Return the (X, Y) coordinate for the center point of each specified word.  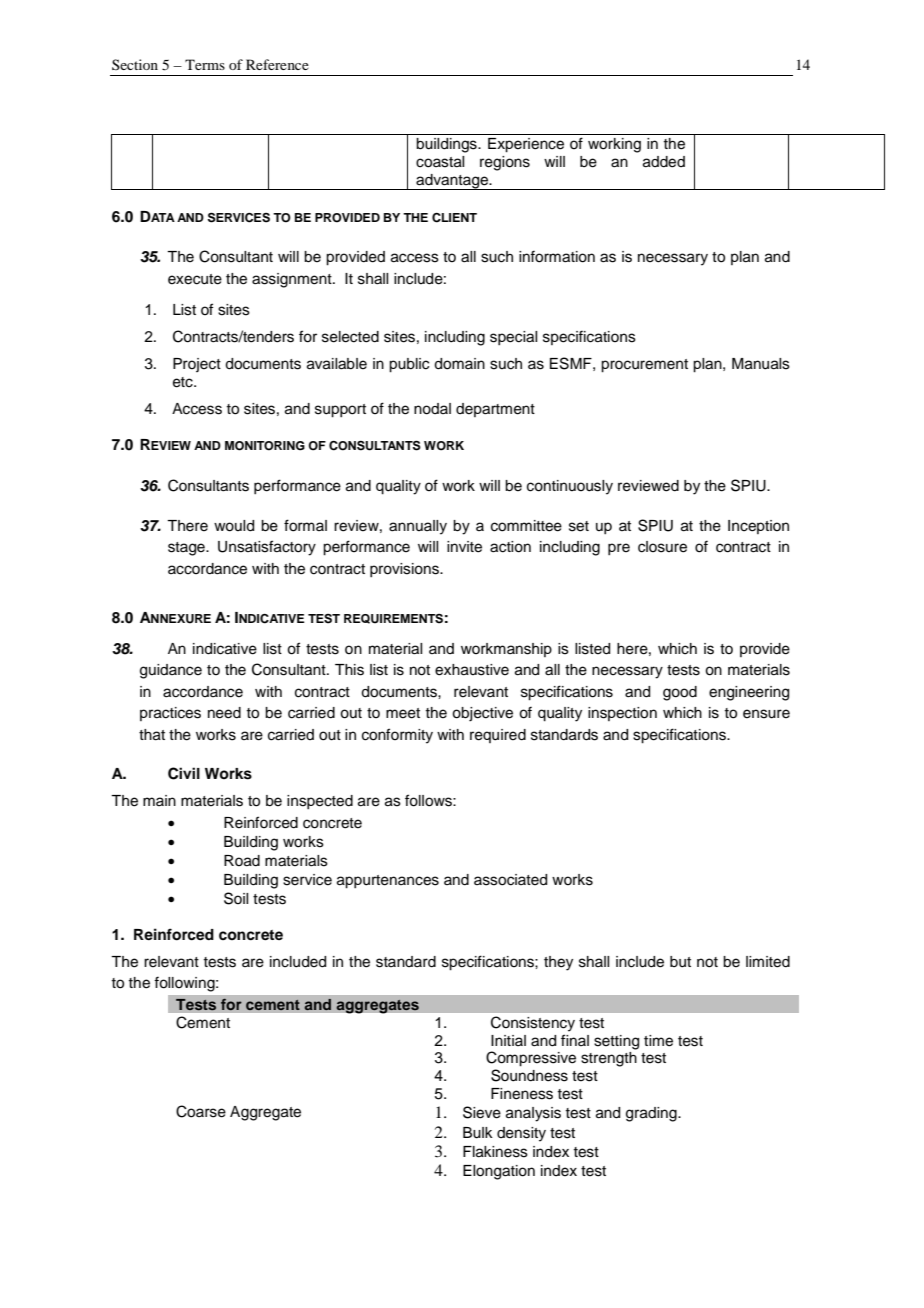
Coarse (201, 1111)
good (680, 693)
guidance (171, 671)
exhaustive (472, 670)
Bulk (478, 1133)
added (664, 162)
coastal (440, 162)
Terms (205, 64)
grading (652, 1114)
